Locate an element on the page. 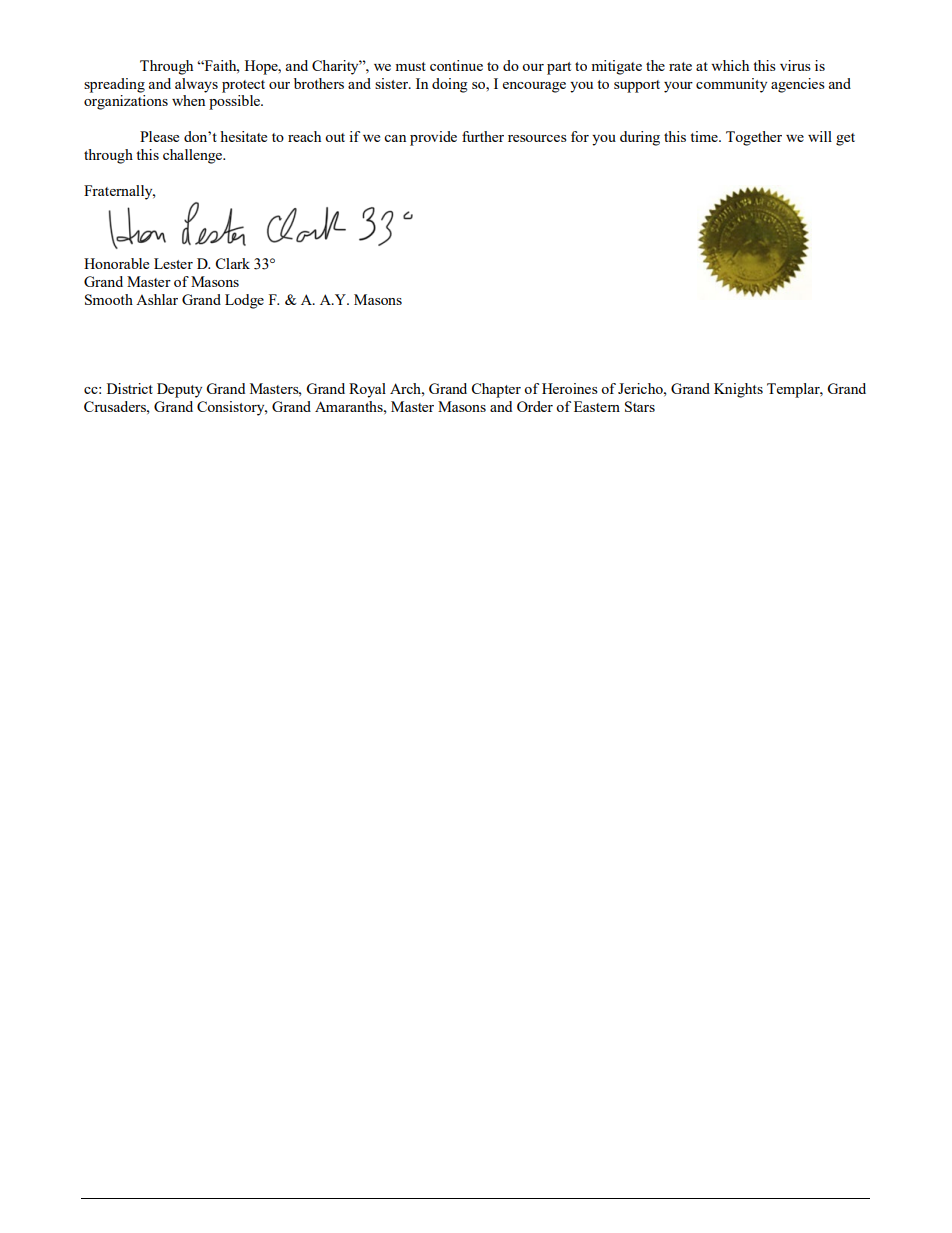 Image resolution: width=952 pixels, height=1233 pixels. Clark is located at coordinates (232, 263).
